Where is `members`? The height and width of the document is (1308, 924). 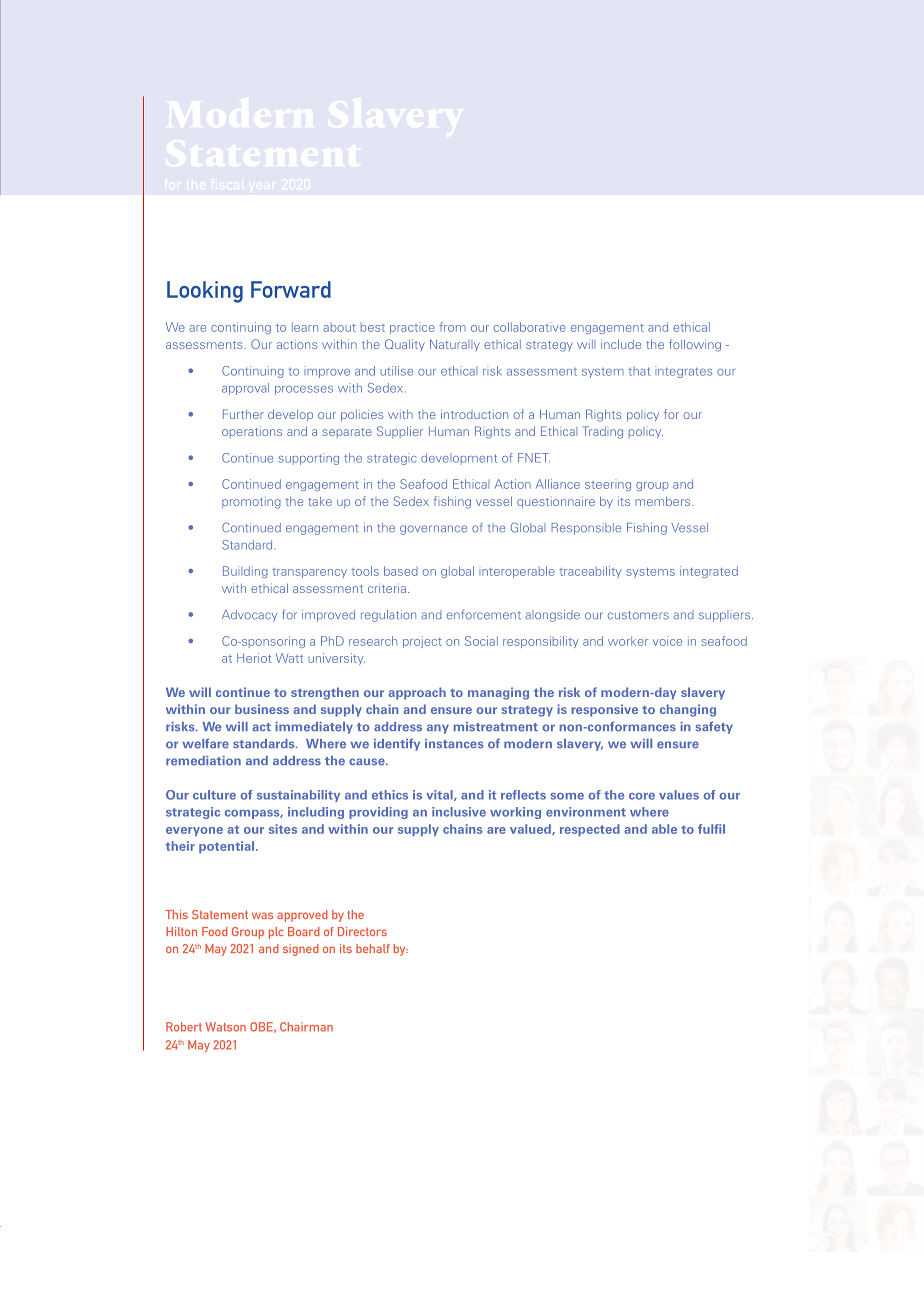 members is located at coordinates (664, 501).
